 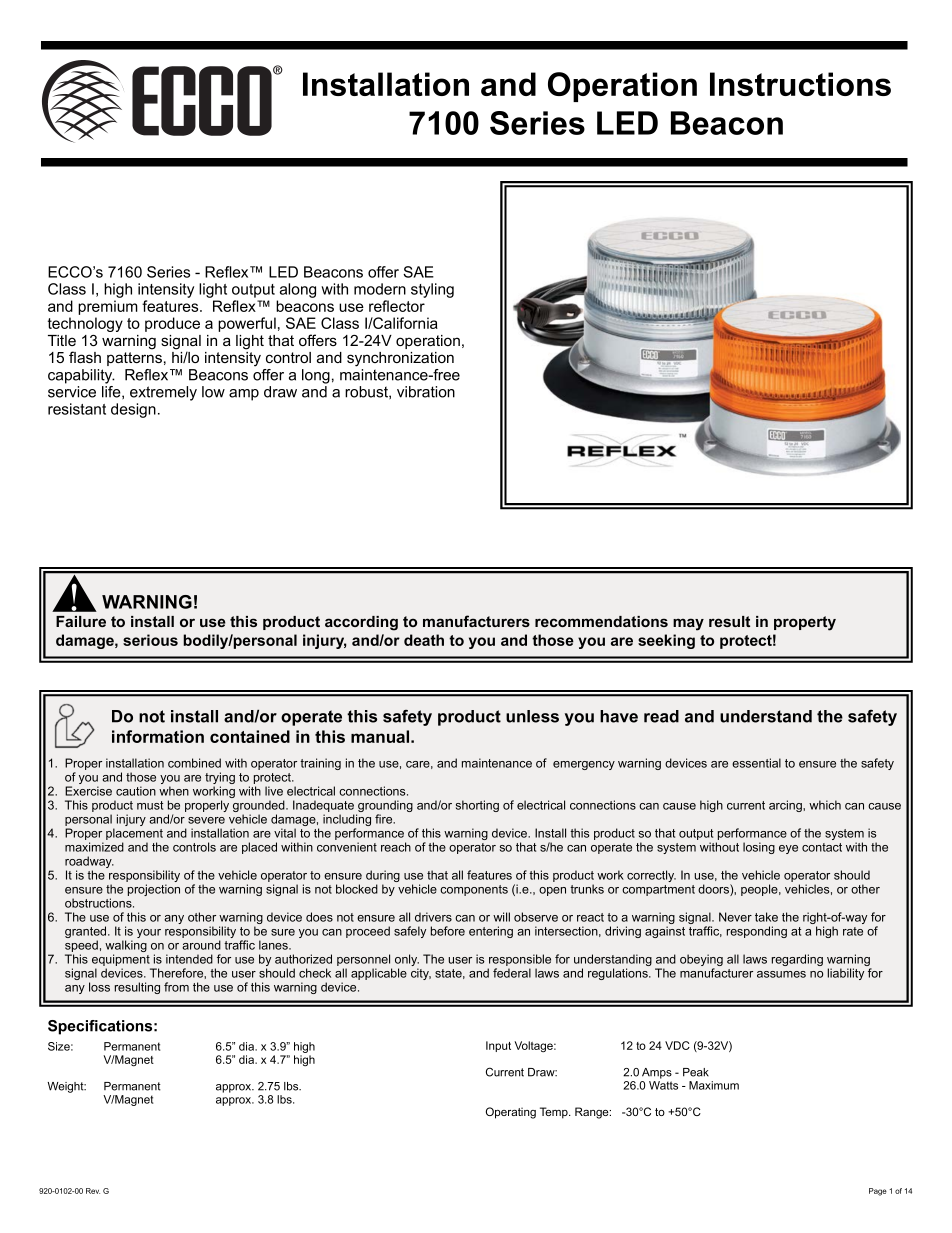 What do you see at coordinates (81, 621) in the document?
I see `Failure` at bounding box center [81, 621].
